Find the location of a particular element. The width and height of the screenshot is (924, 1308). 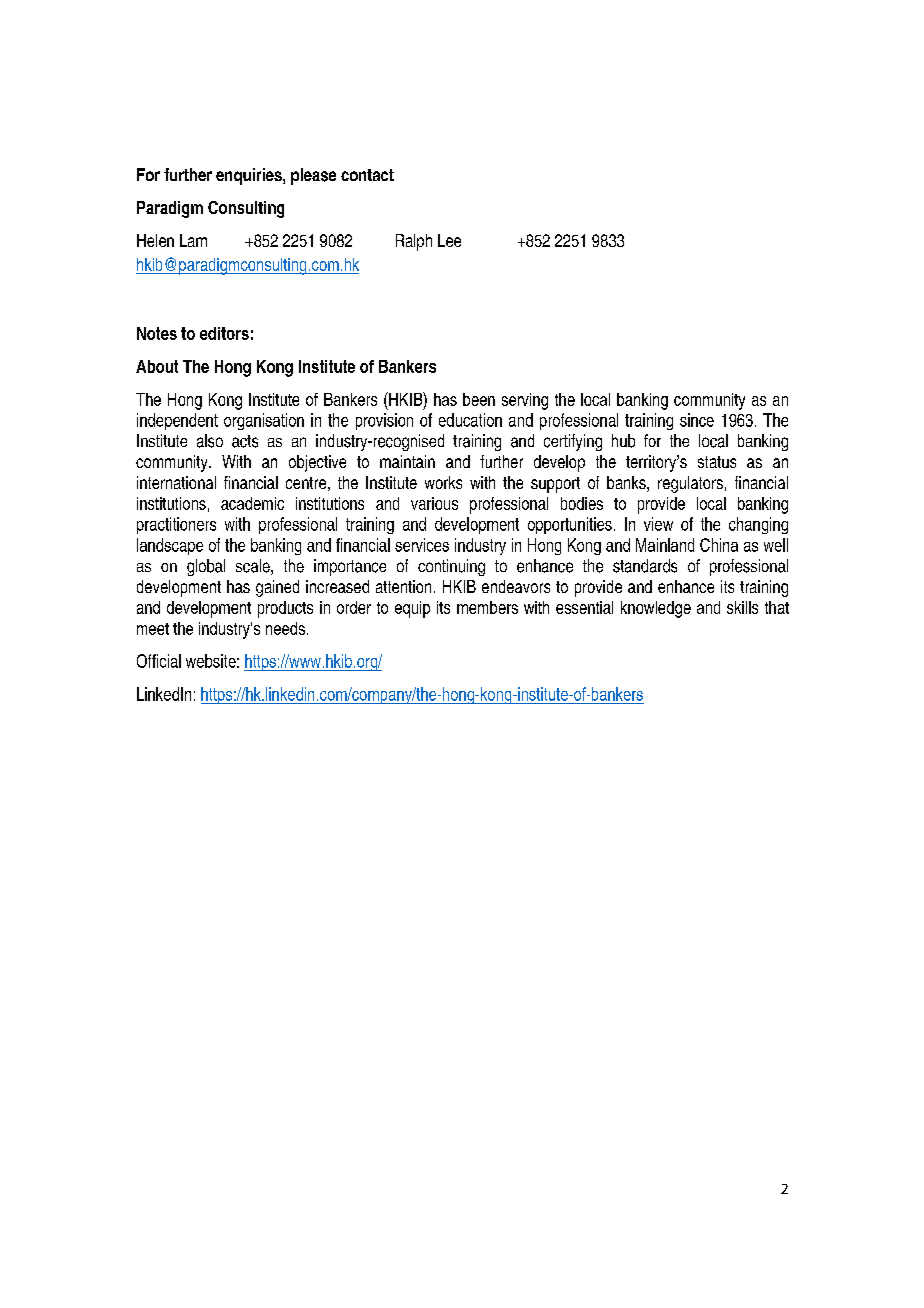

serving is located at coordinates (525, 401).
